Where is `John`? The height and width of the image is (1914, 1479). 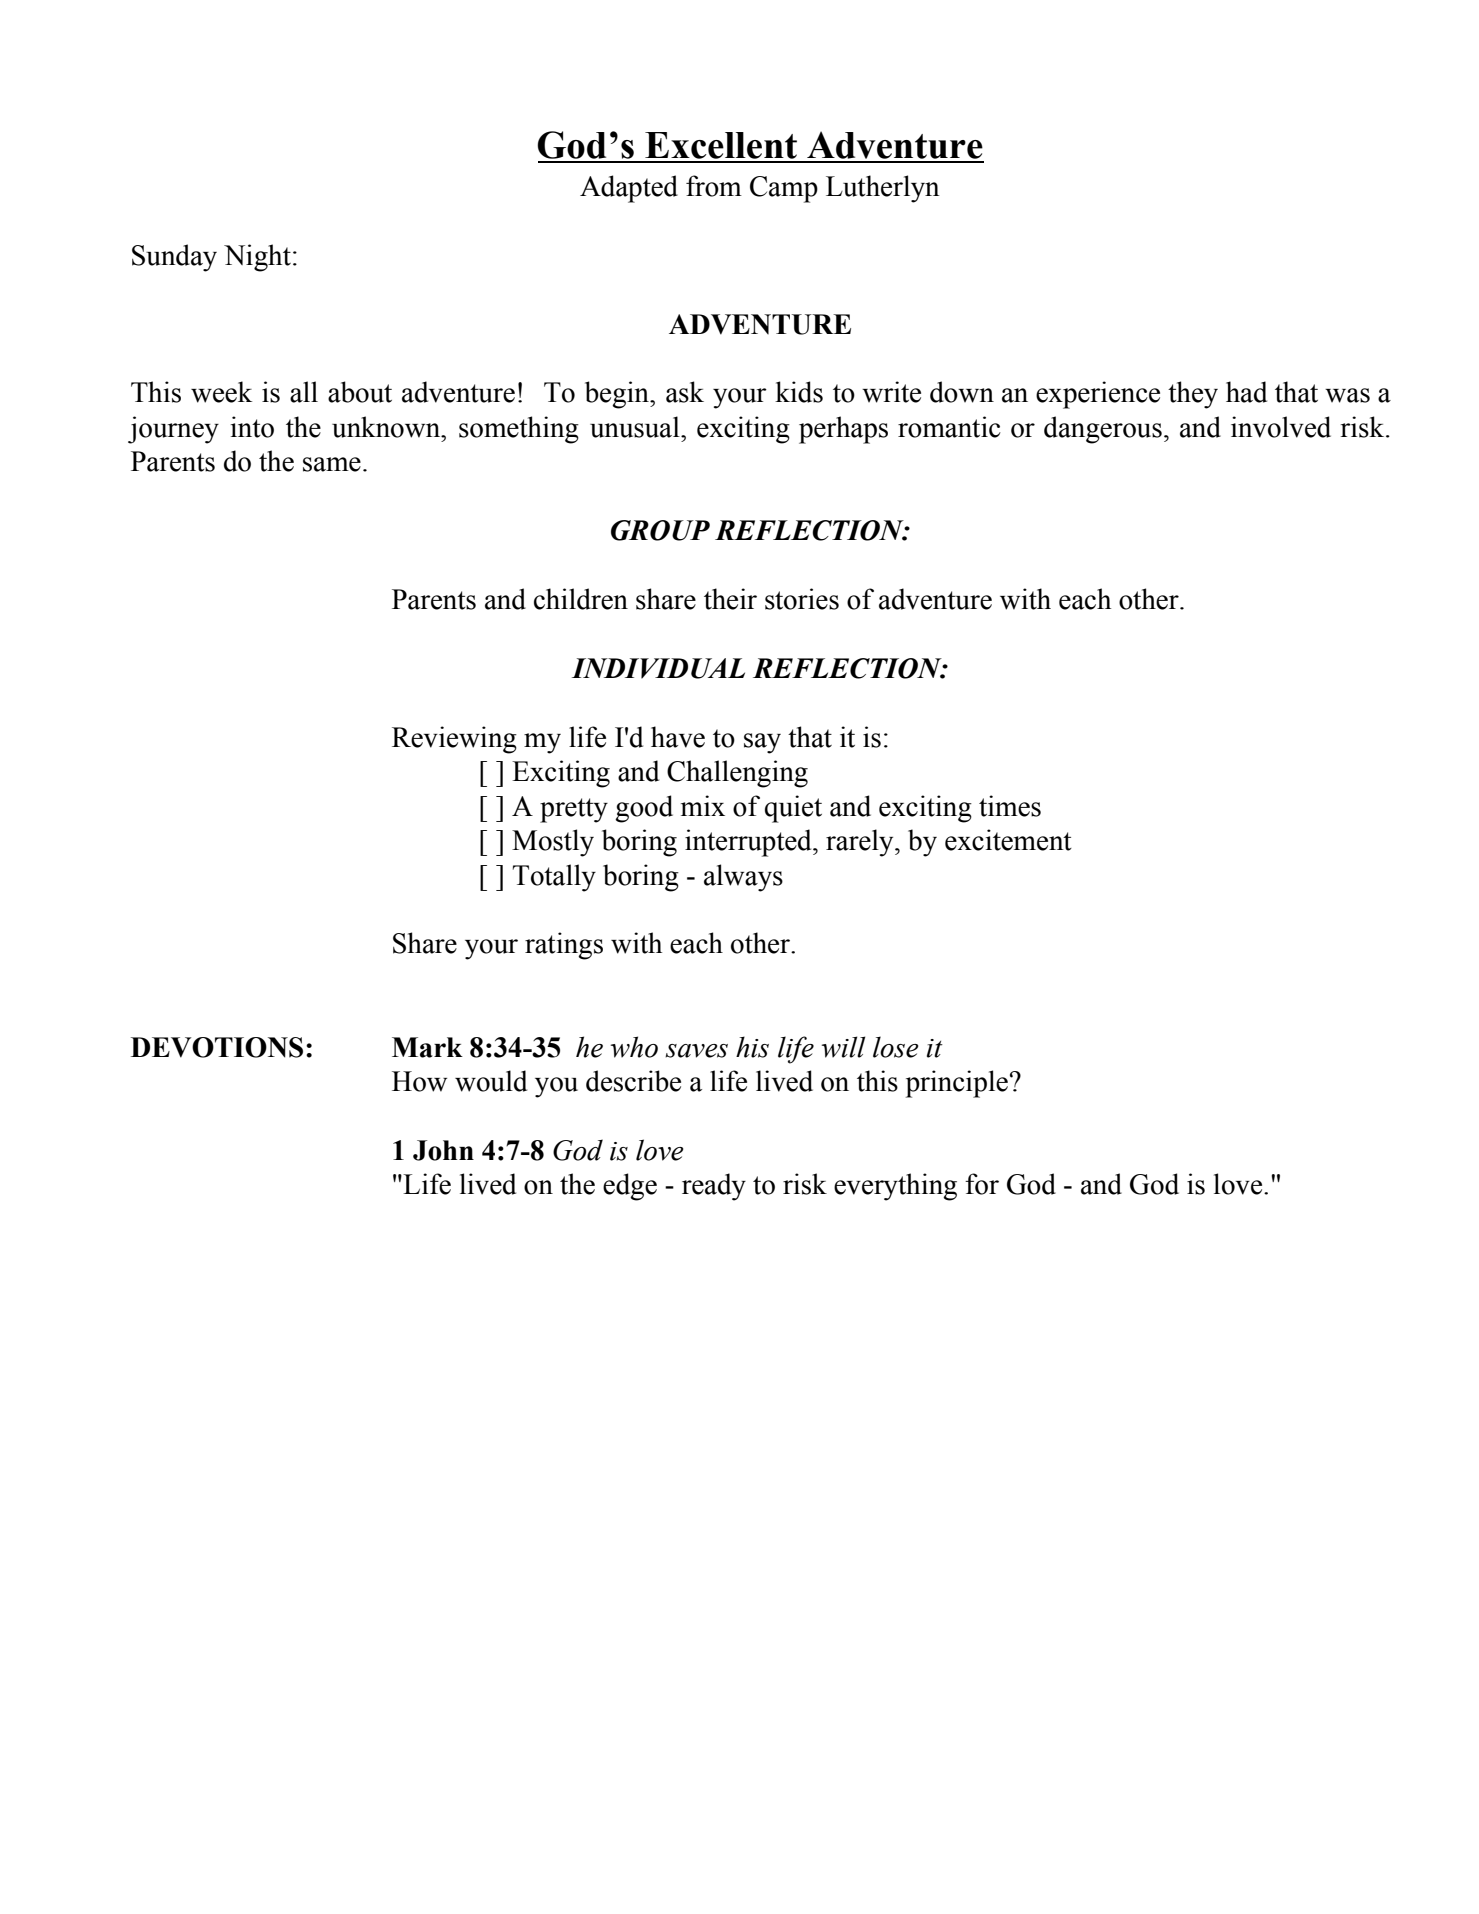
John is located at coordinates (443, 1150).
